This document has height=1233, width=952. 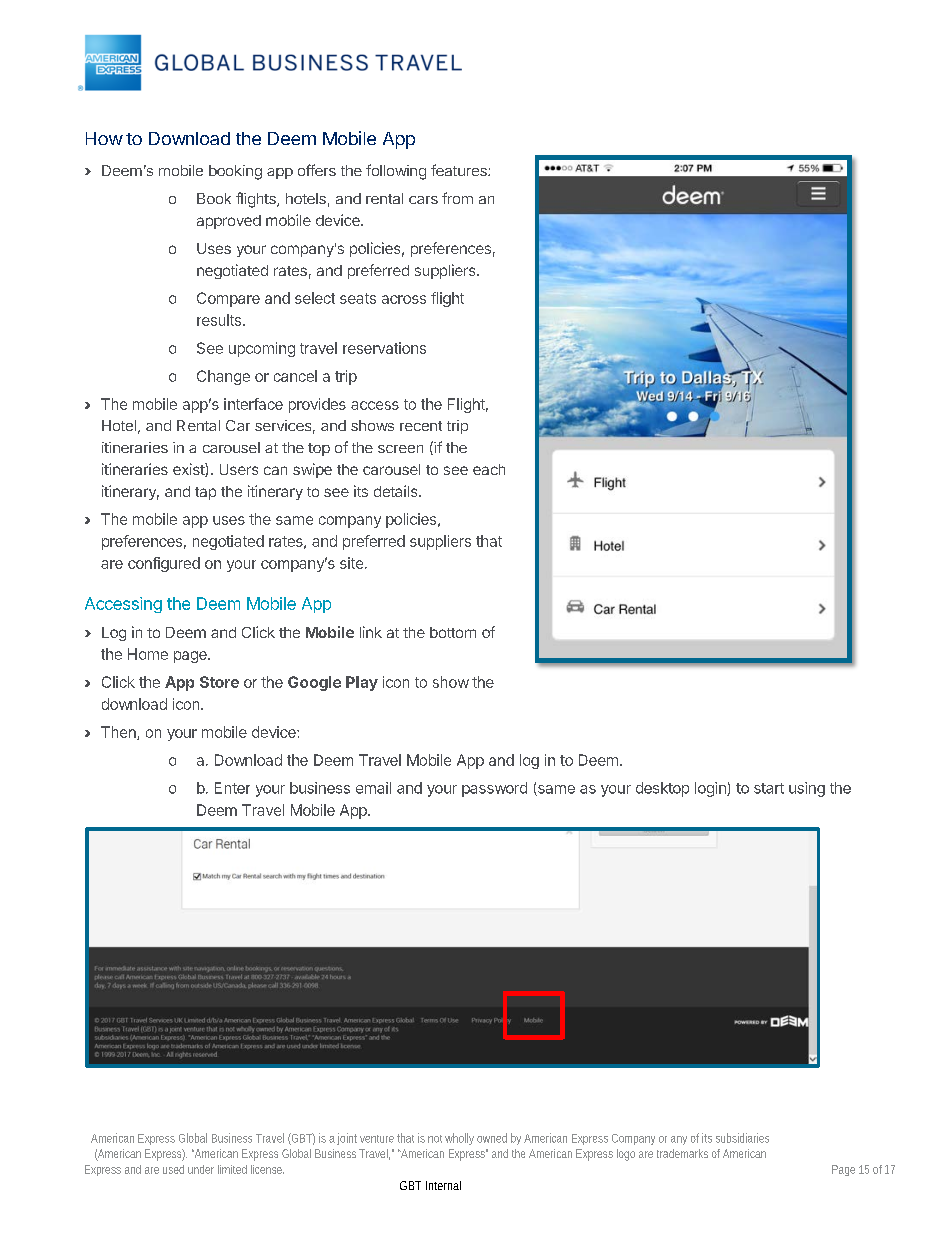 What do you see at coordinates (453, 632) in the document?
I see `bottom` at bounding box center [453, 632].
